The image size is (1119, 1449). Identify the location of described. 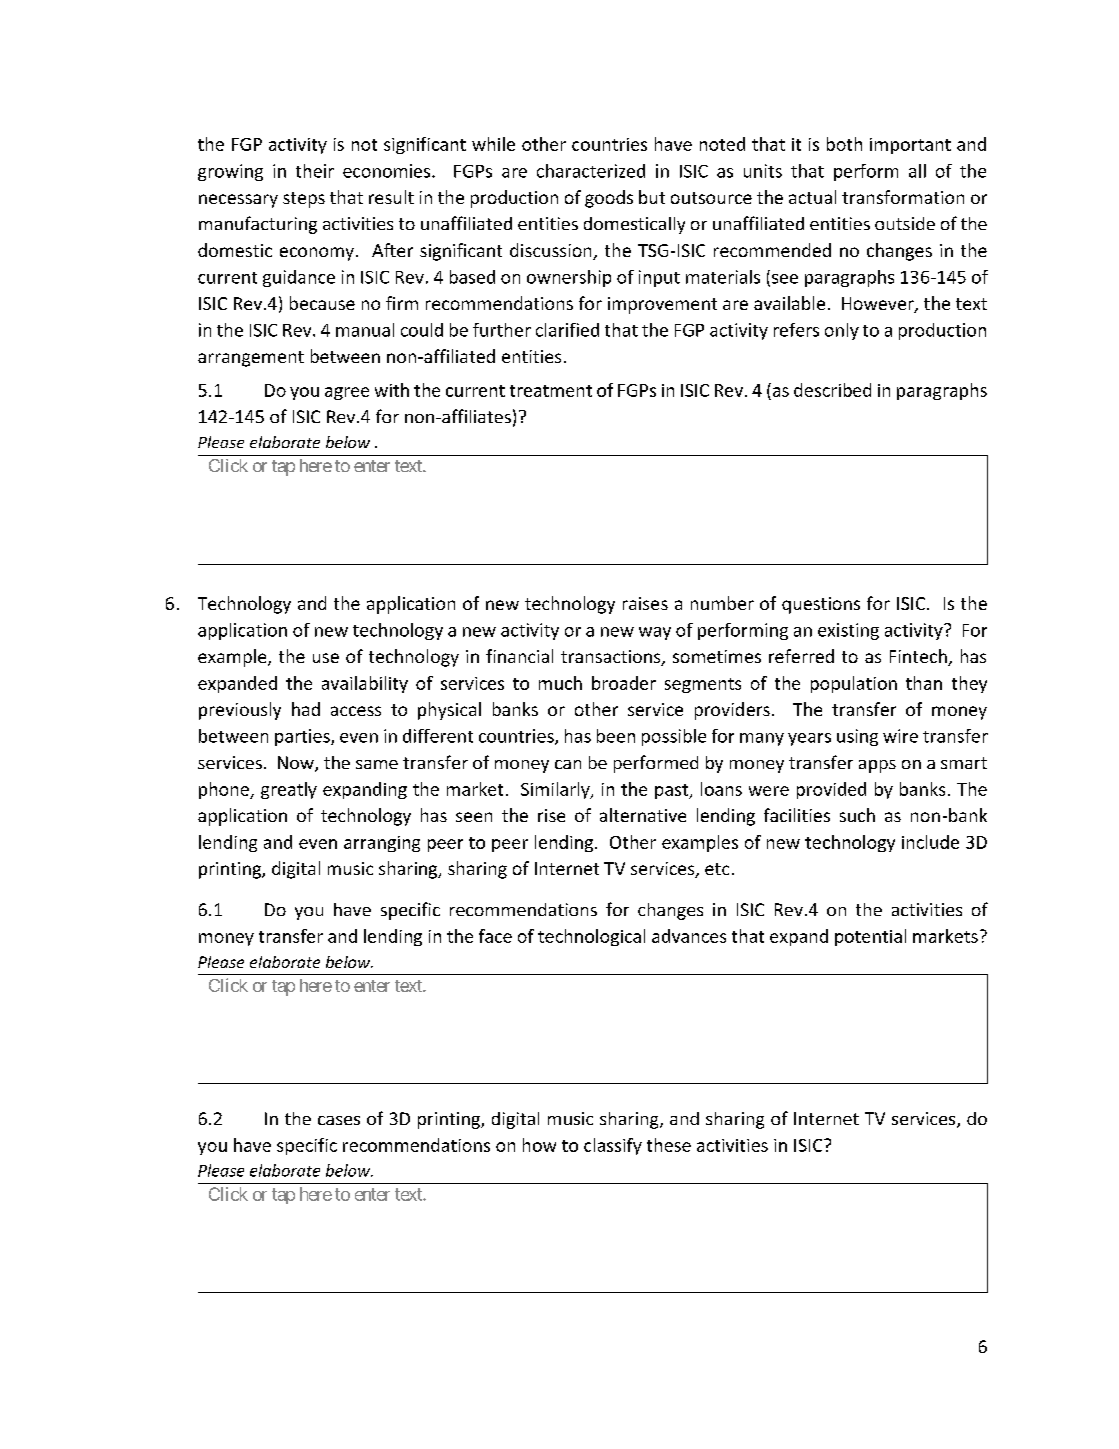
(832, 390).
